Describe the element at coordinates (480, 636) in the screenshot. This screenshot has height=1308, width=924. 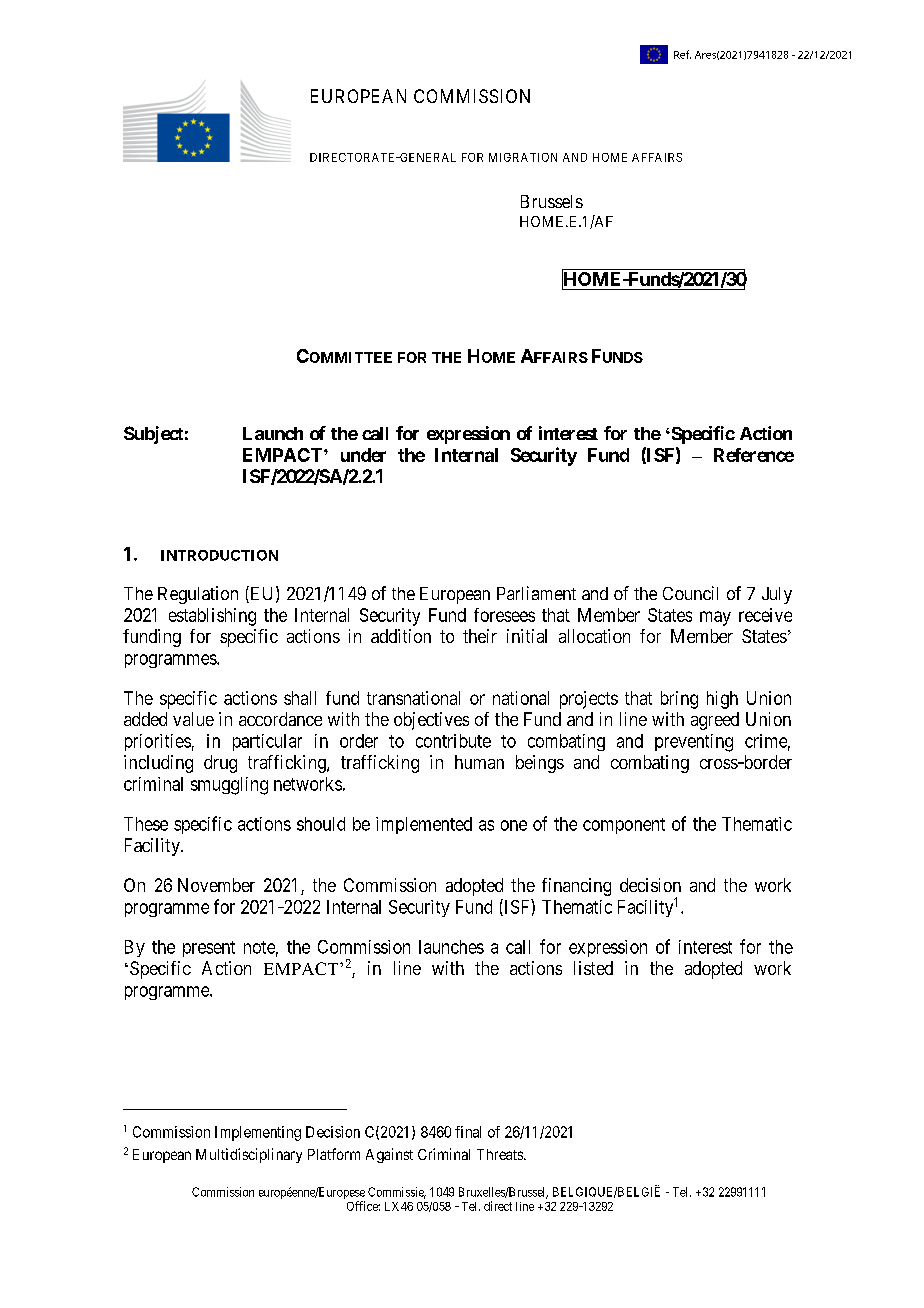
I see `their` at that location.
